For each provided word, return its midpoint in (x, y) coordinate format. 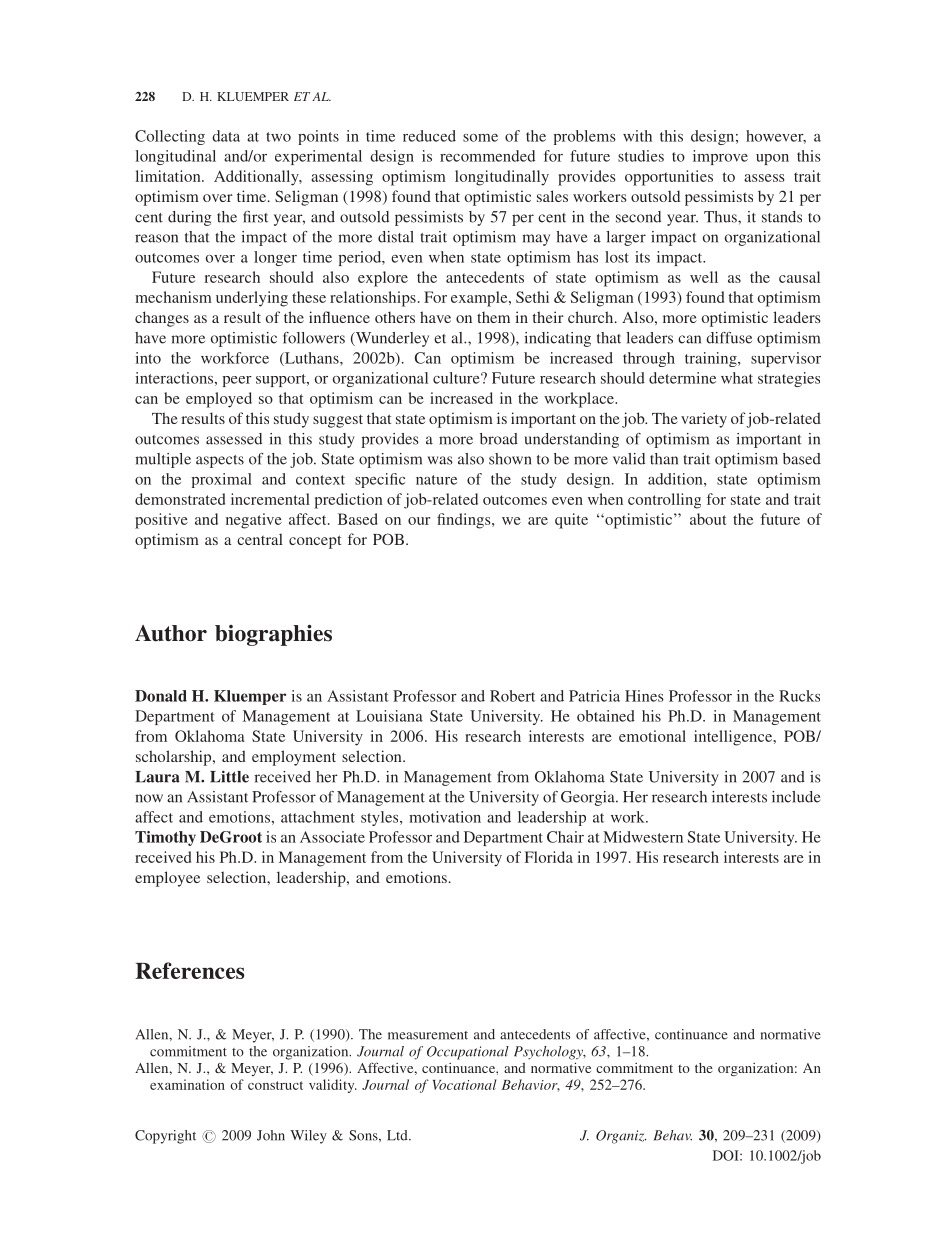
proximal (222, 480)
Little (229, 776)
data (226, 136)
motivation (445, 817)
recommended (487, 156)
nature (436, 480)
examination (187, 1084)
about (708, 519)
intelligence (734, 738)
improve (720, 157)
